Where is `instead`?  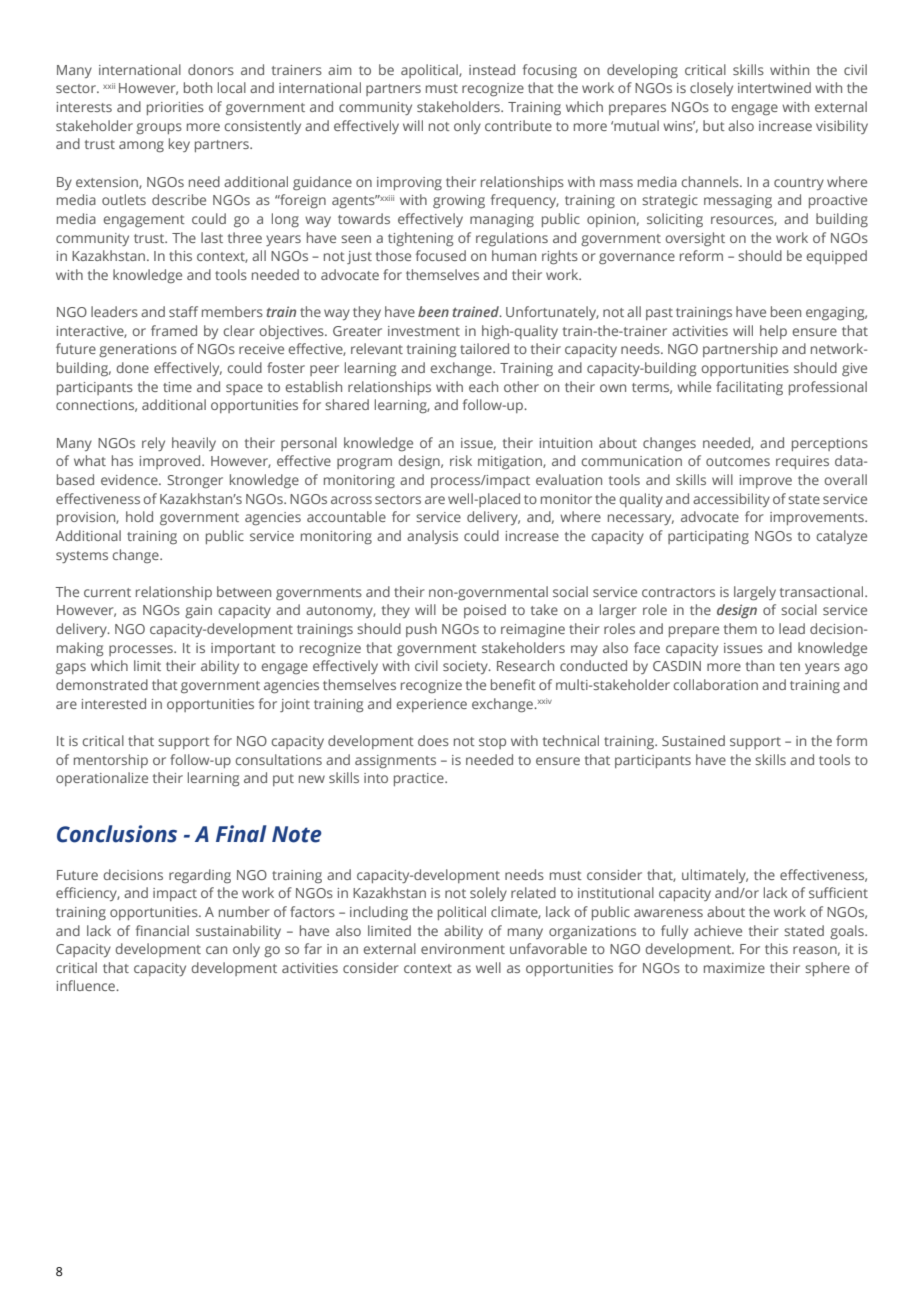 instead is located at coordinates (492, 69).
